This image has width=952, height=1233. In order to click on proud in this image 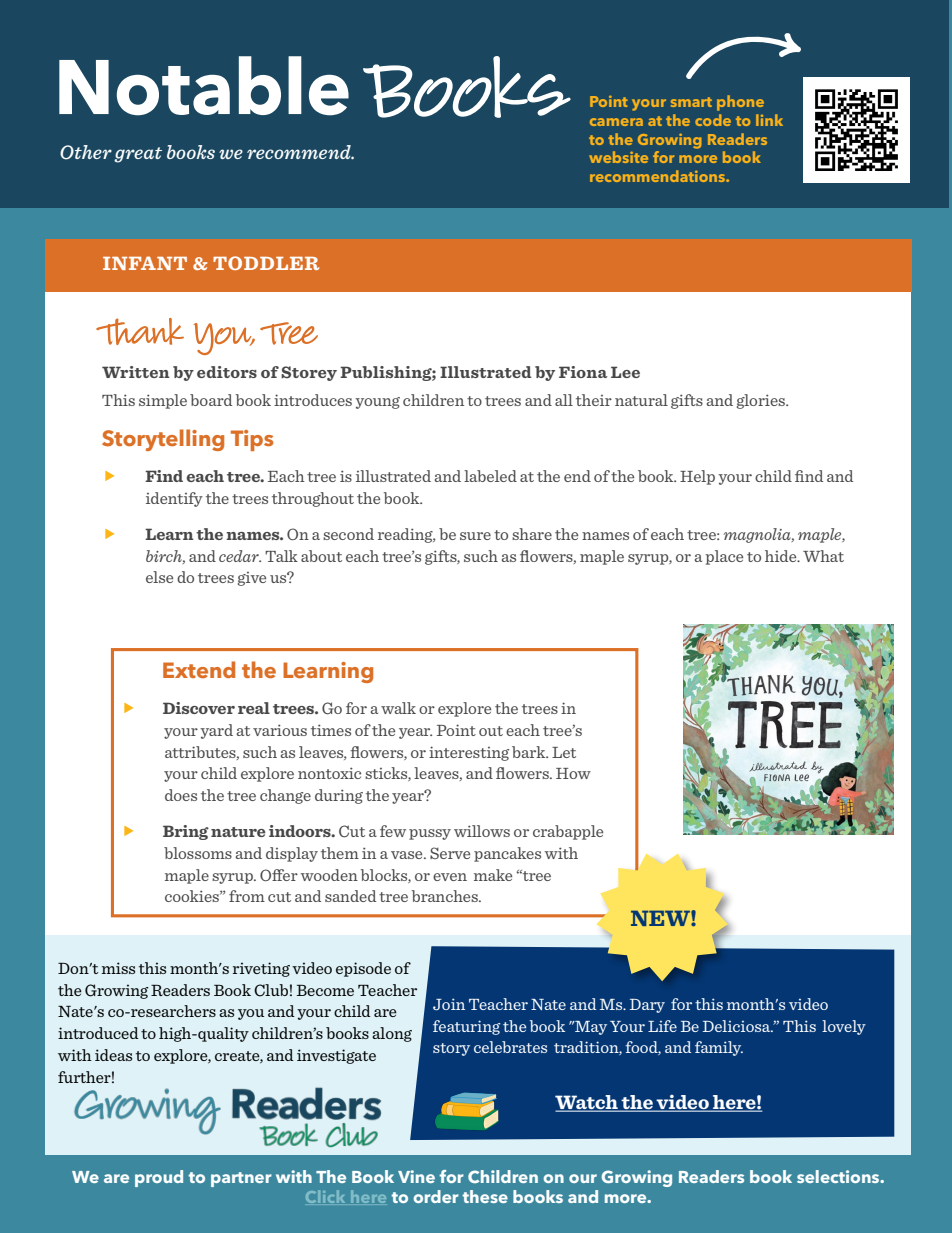, I will do `click(159, 1178)`.
